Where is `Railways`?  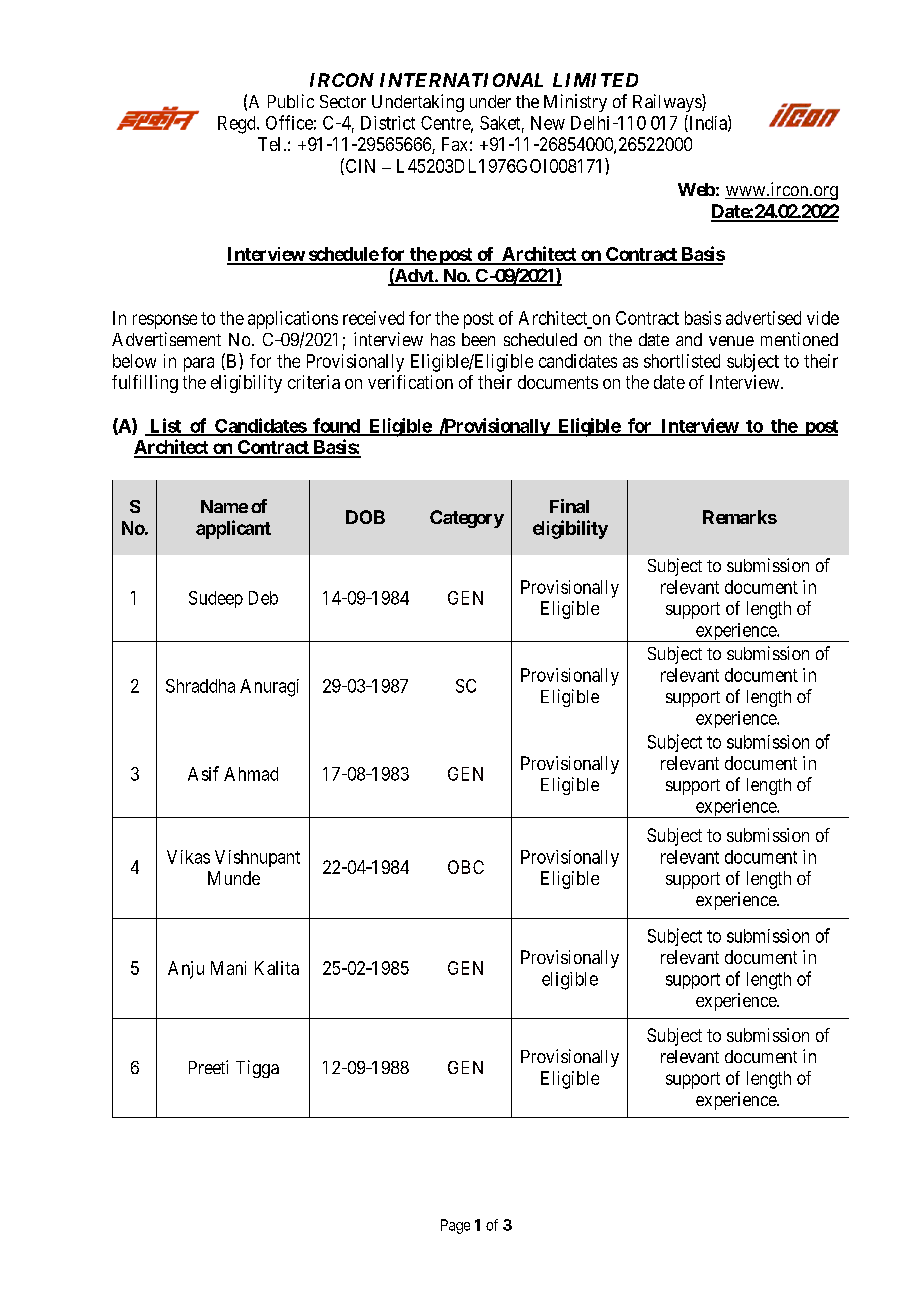 Railways is located at coordinates (668, 103).
